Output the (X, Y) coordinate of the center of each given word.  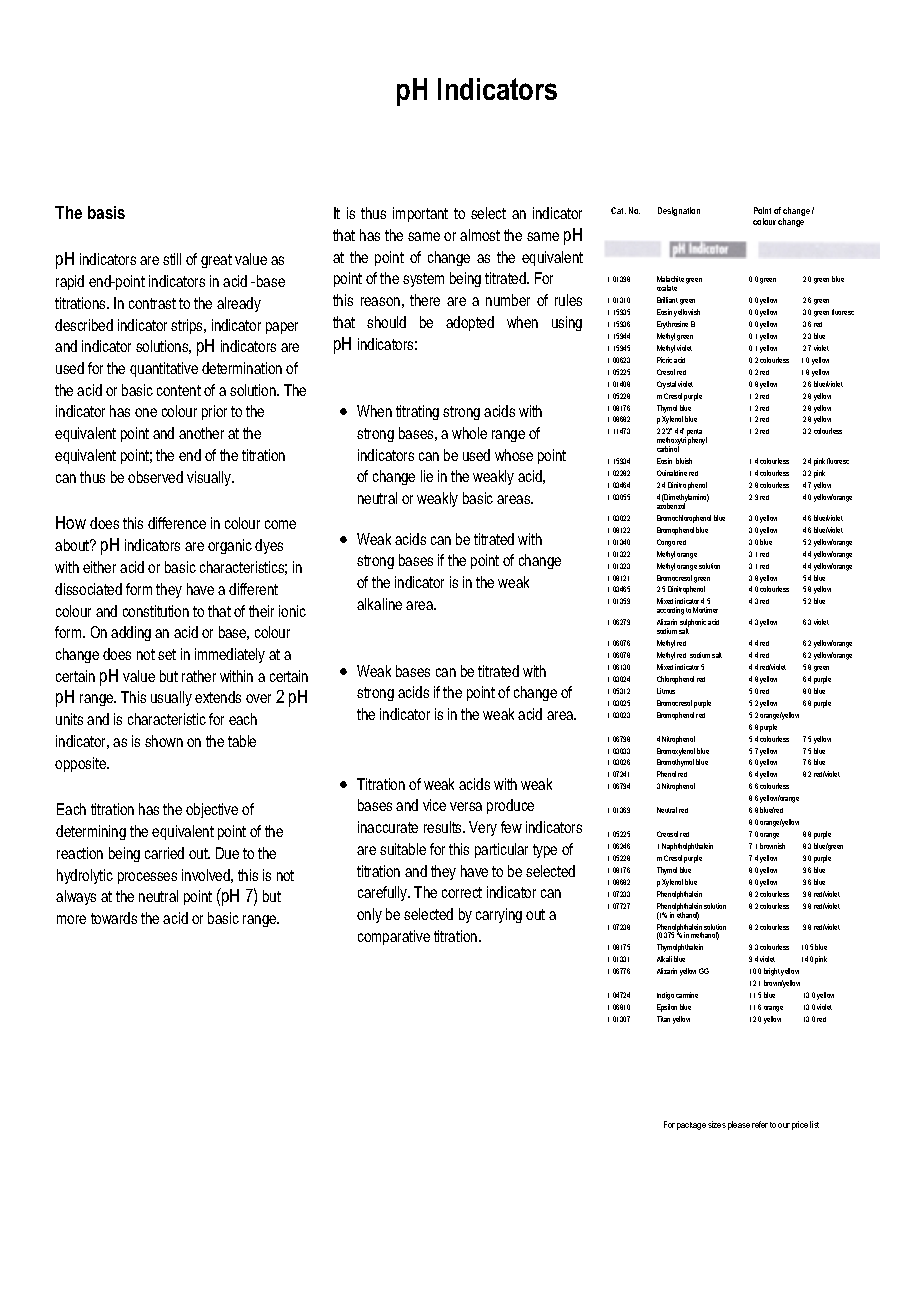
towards (114, 918)
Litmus (666, 691)
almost (480, 235)
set (167, 654)
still (172, 259)
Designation (679, 211)
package (691, 1126)
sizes (717, 1124)
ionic (292, 611)
